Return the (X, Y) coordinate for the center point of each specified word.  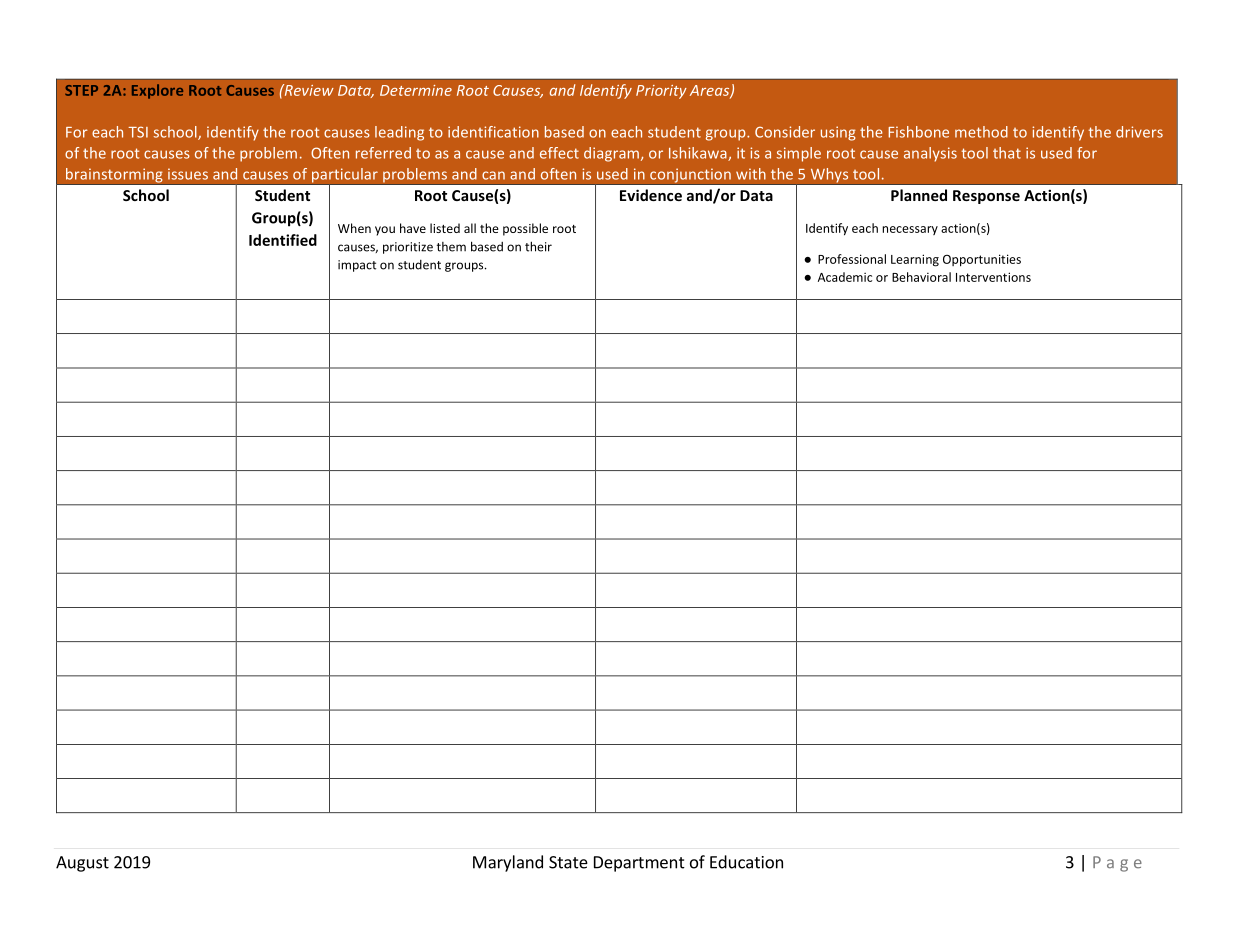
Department (639, 864)
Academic (845, 277)
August (82, 864)
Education (746, 862)
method (981, 132)
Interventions (993, 277)
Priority (661, 92)
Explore (157, 91)
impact (357, 266)
